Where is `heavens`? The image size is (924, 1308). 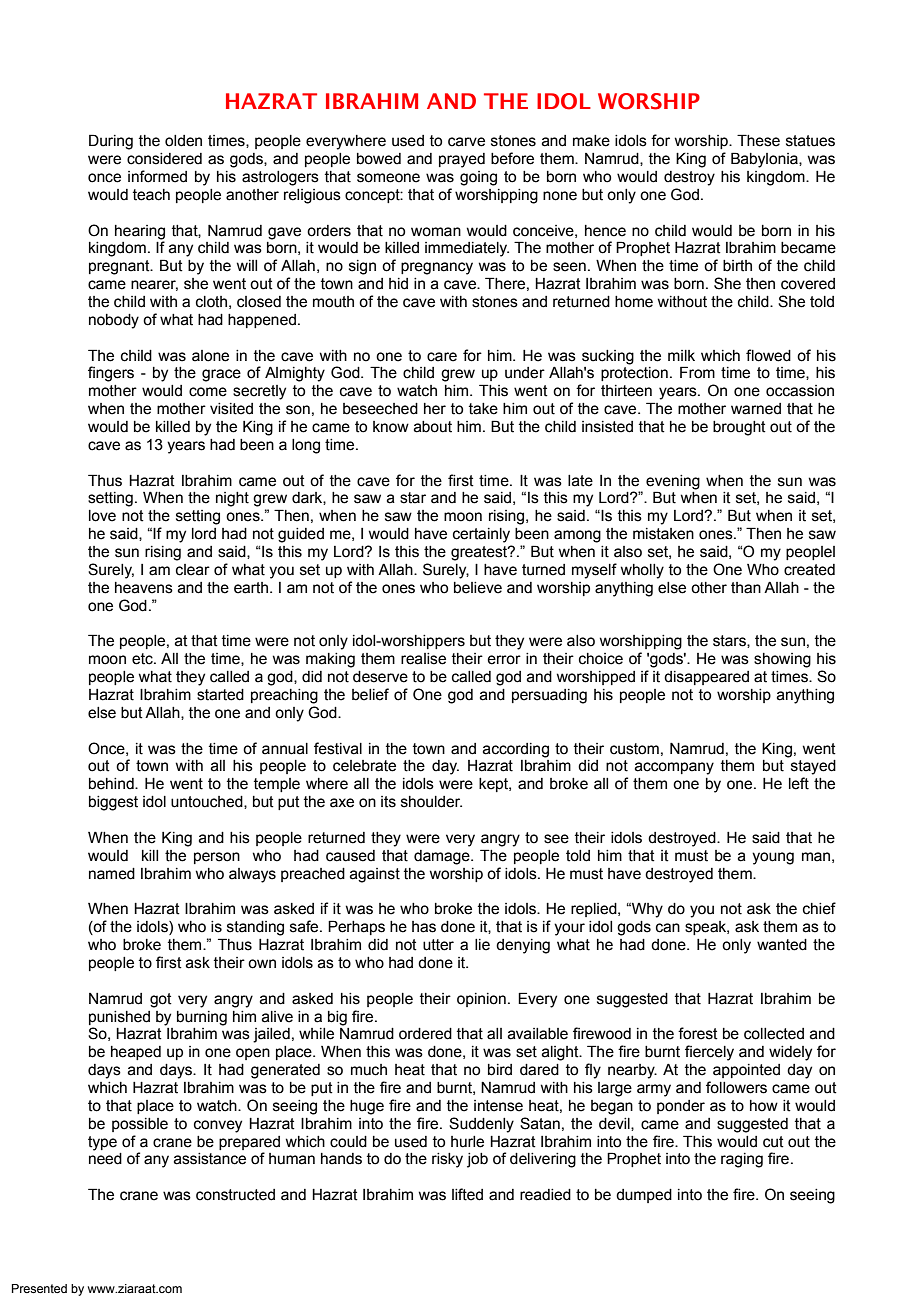 heavens is located at coordinates (144, 588).
